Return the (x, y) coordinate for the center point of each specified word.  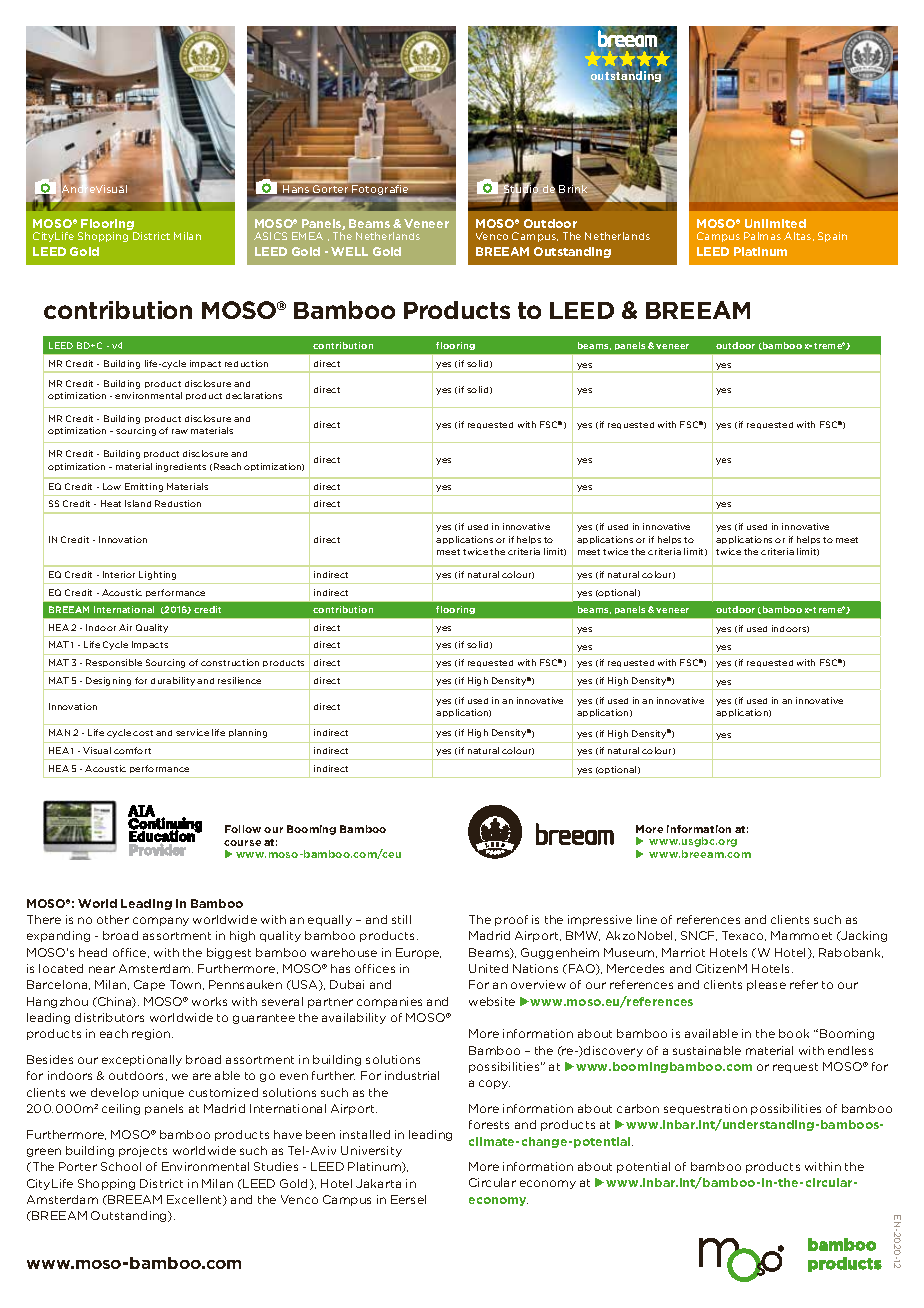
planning (248, 733)
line (647, 919)
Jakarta (378, 1183)
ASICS (270, 236)
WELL (349, 251)
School (121, 1166)
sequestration (705, 1109)
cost (143, 733)
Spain (832, 237)
